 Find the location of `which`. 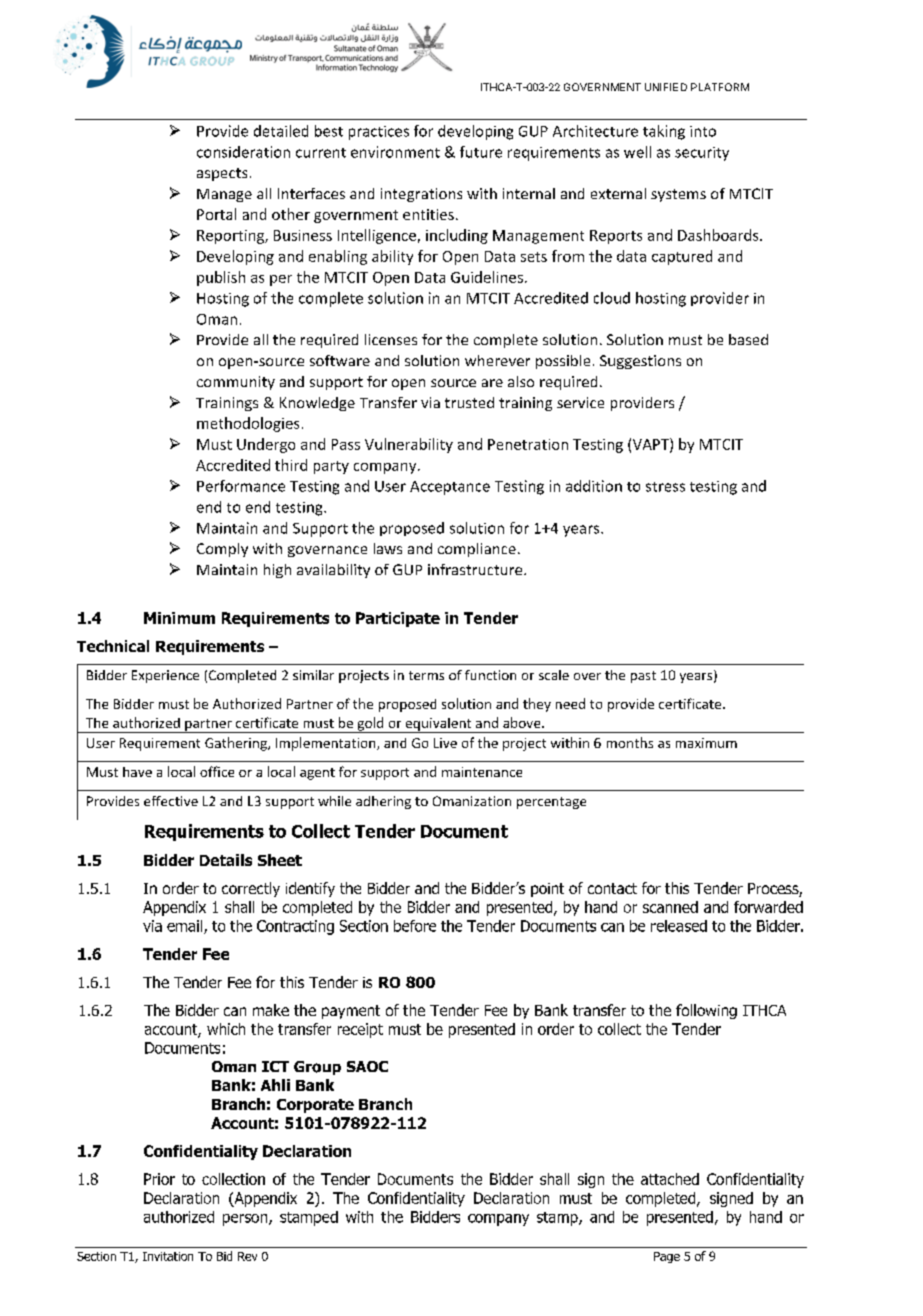

which is located at coordinates (226, 1029).
